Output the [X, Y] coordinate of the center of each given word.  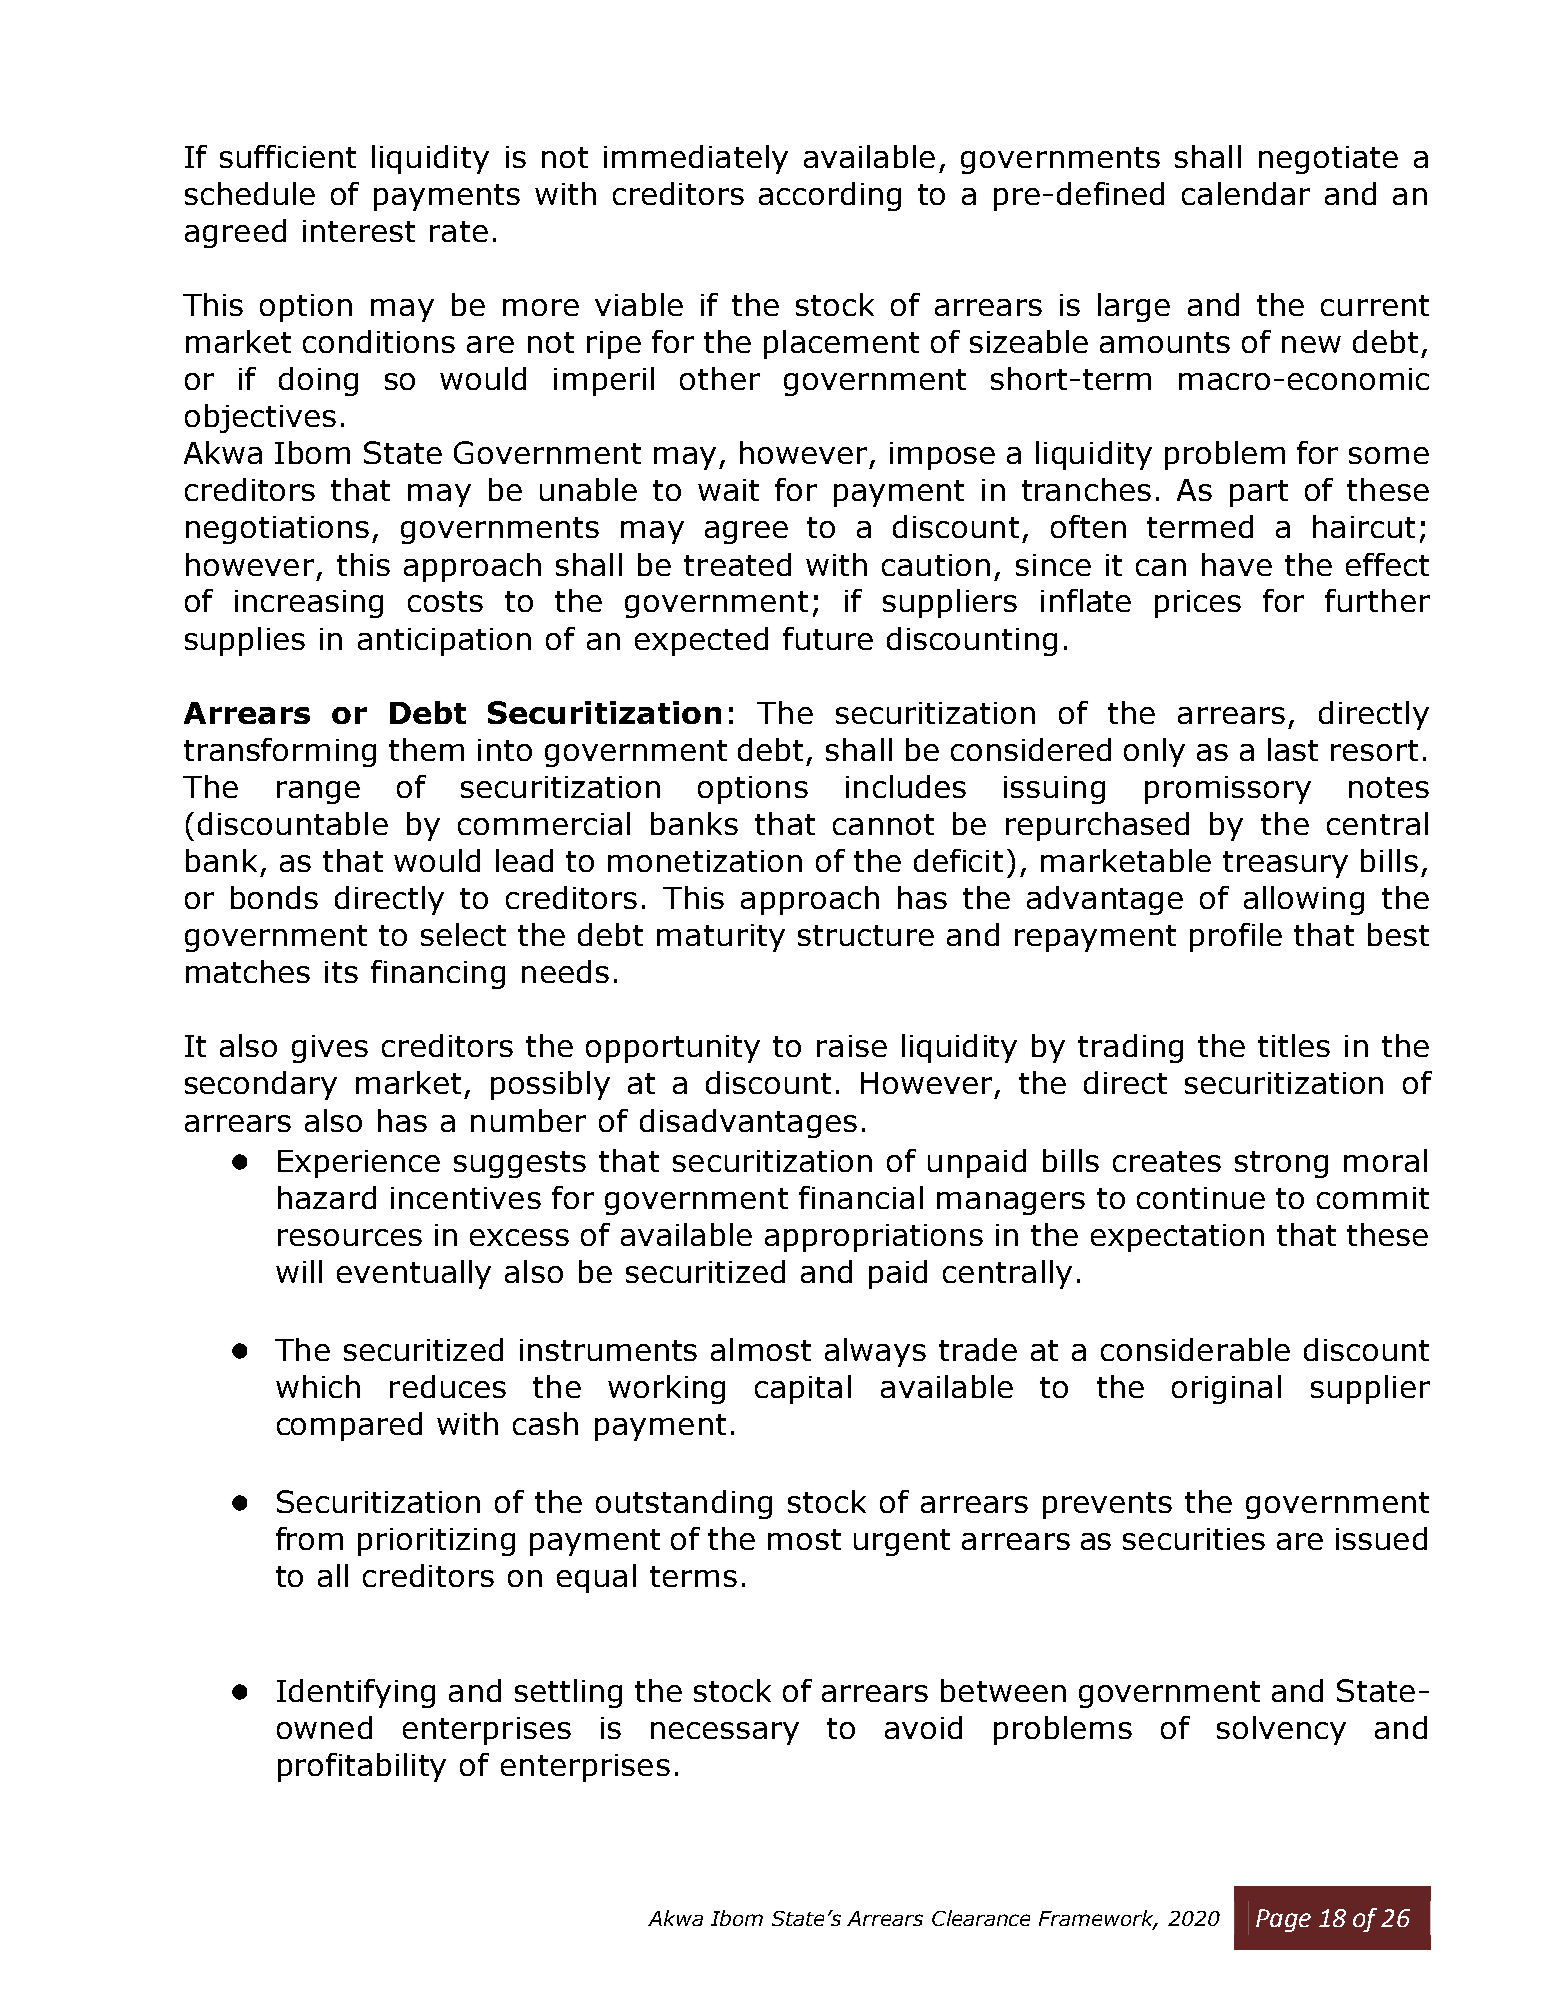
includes [906, 786]
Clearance [981, 1918]
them [426, 749]
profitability [362, 1767]
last [1293, 749]
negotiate [1328, 160]
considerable [1195, 1349]
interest [359, 231]
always [875, 1352]
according [830, 196]
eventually [414, 1274]
